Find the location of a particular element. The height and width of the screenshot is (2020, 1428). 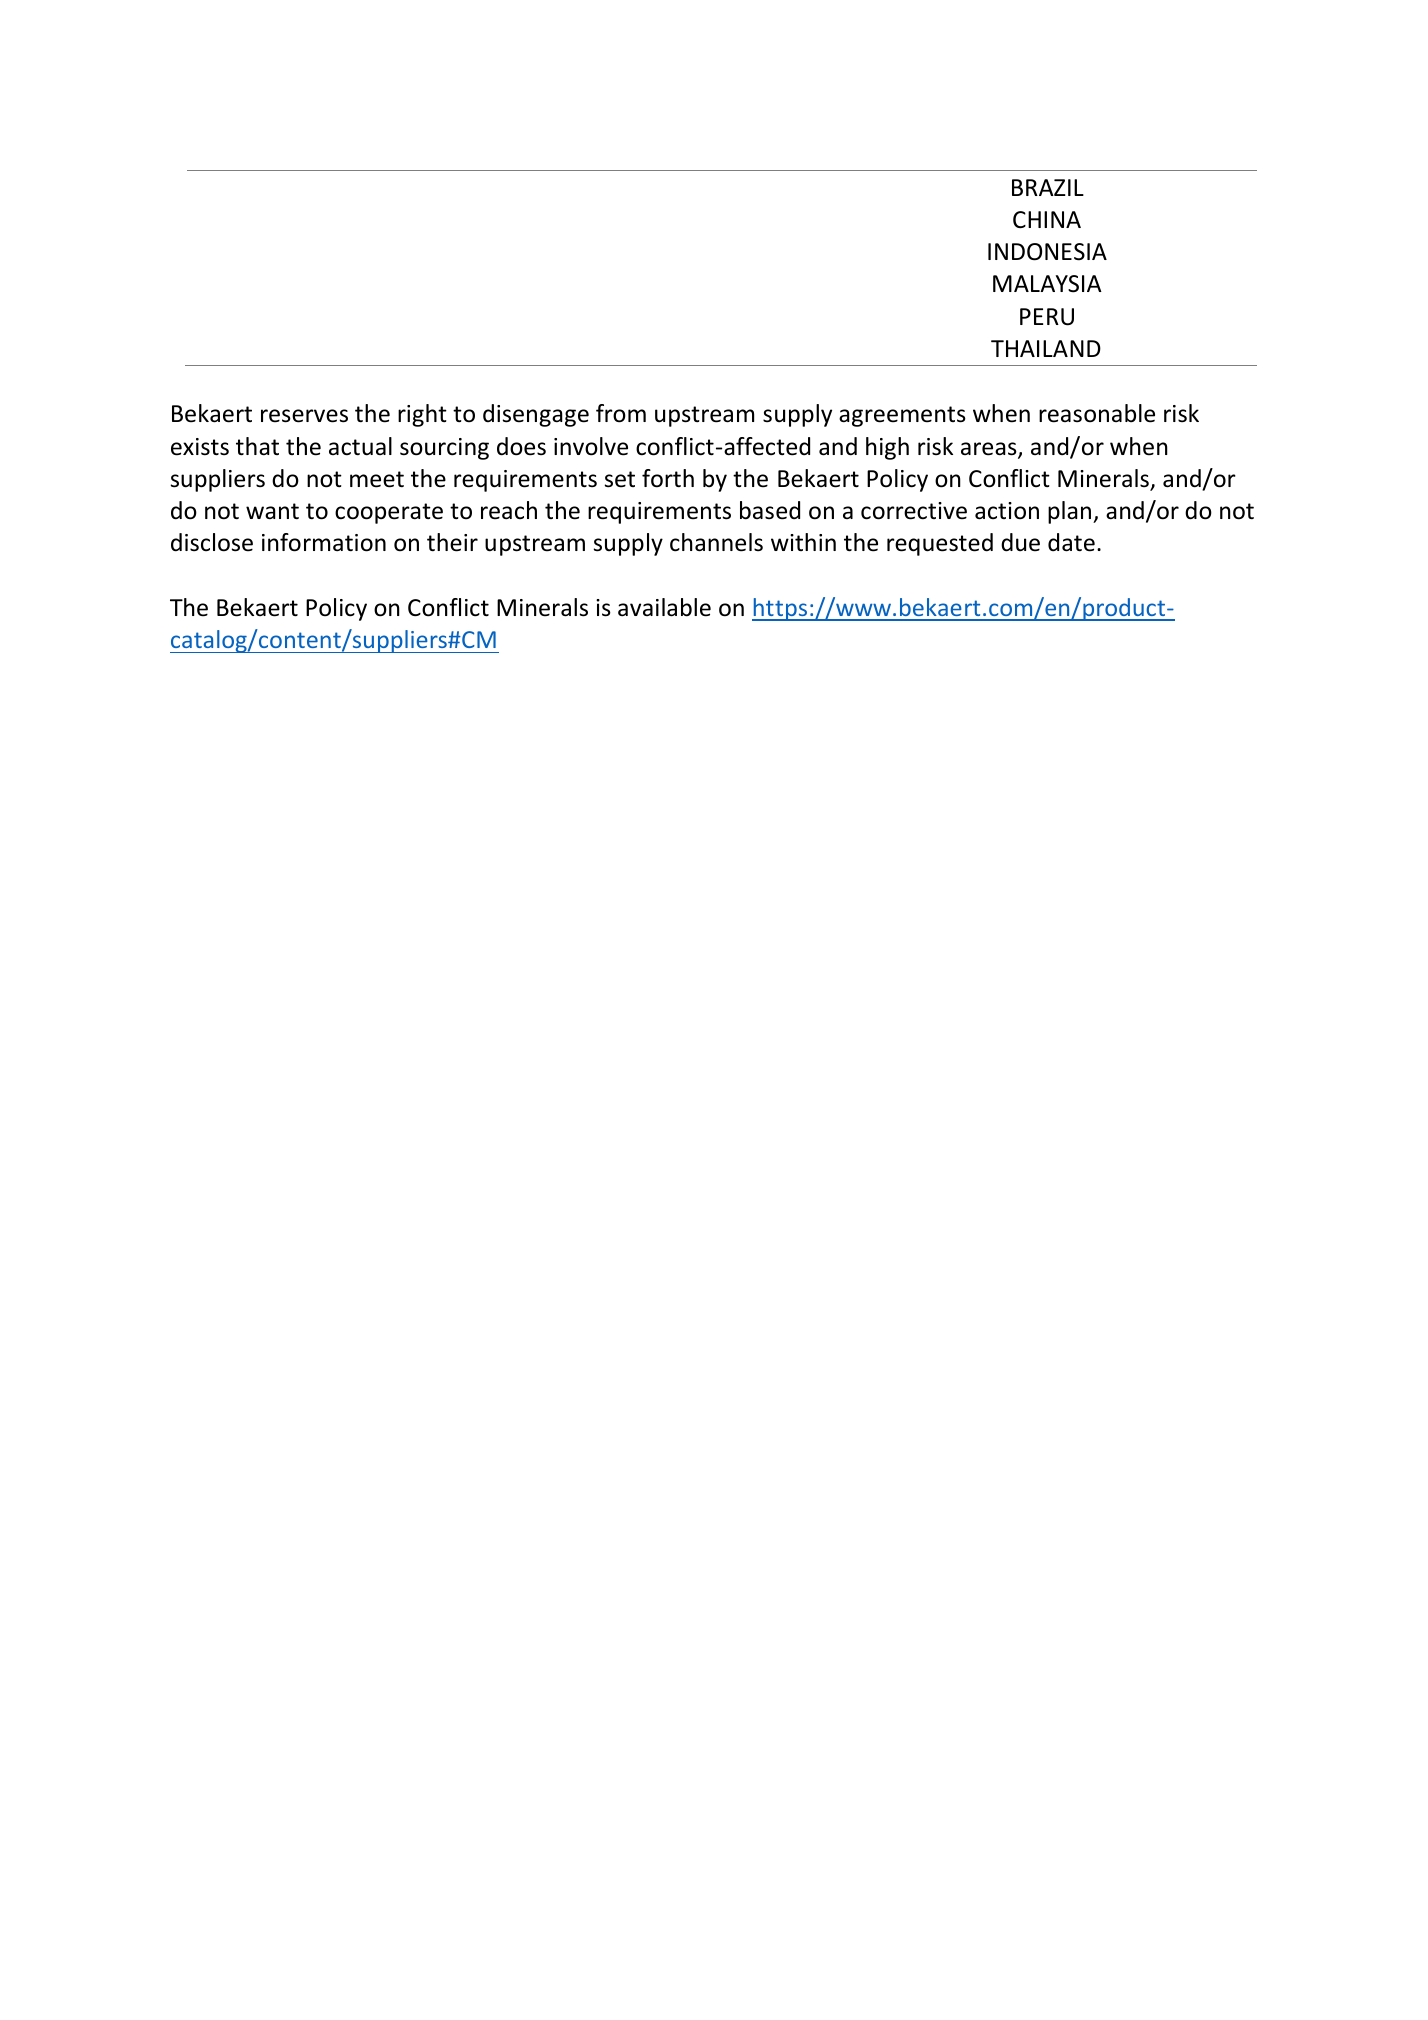

reserves is located at coordinates (304, 416).
